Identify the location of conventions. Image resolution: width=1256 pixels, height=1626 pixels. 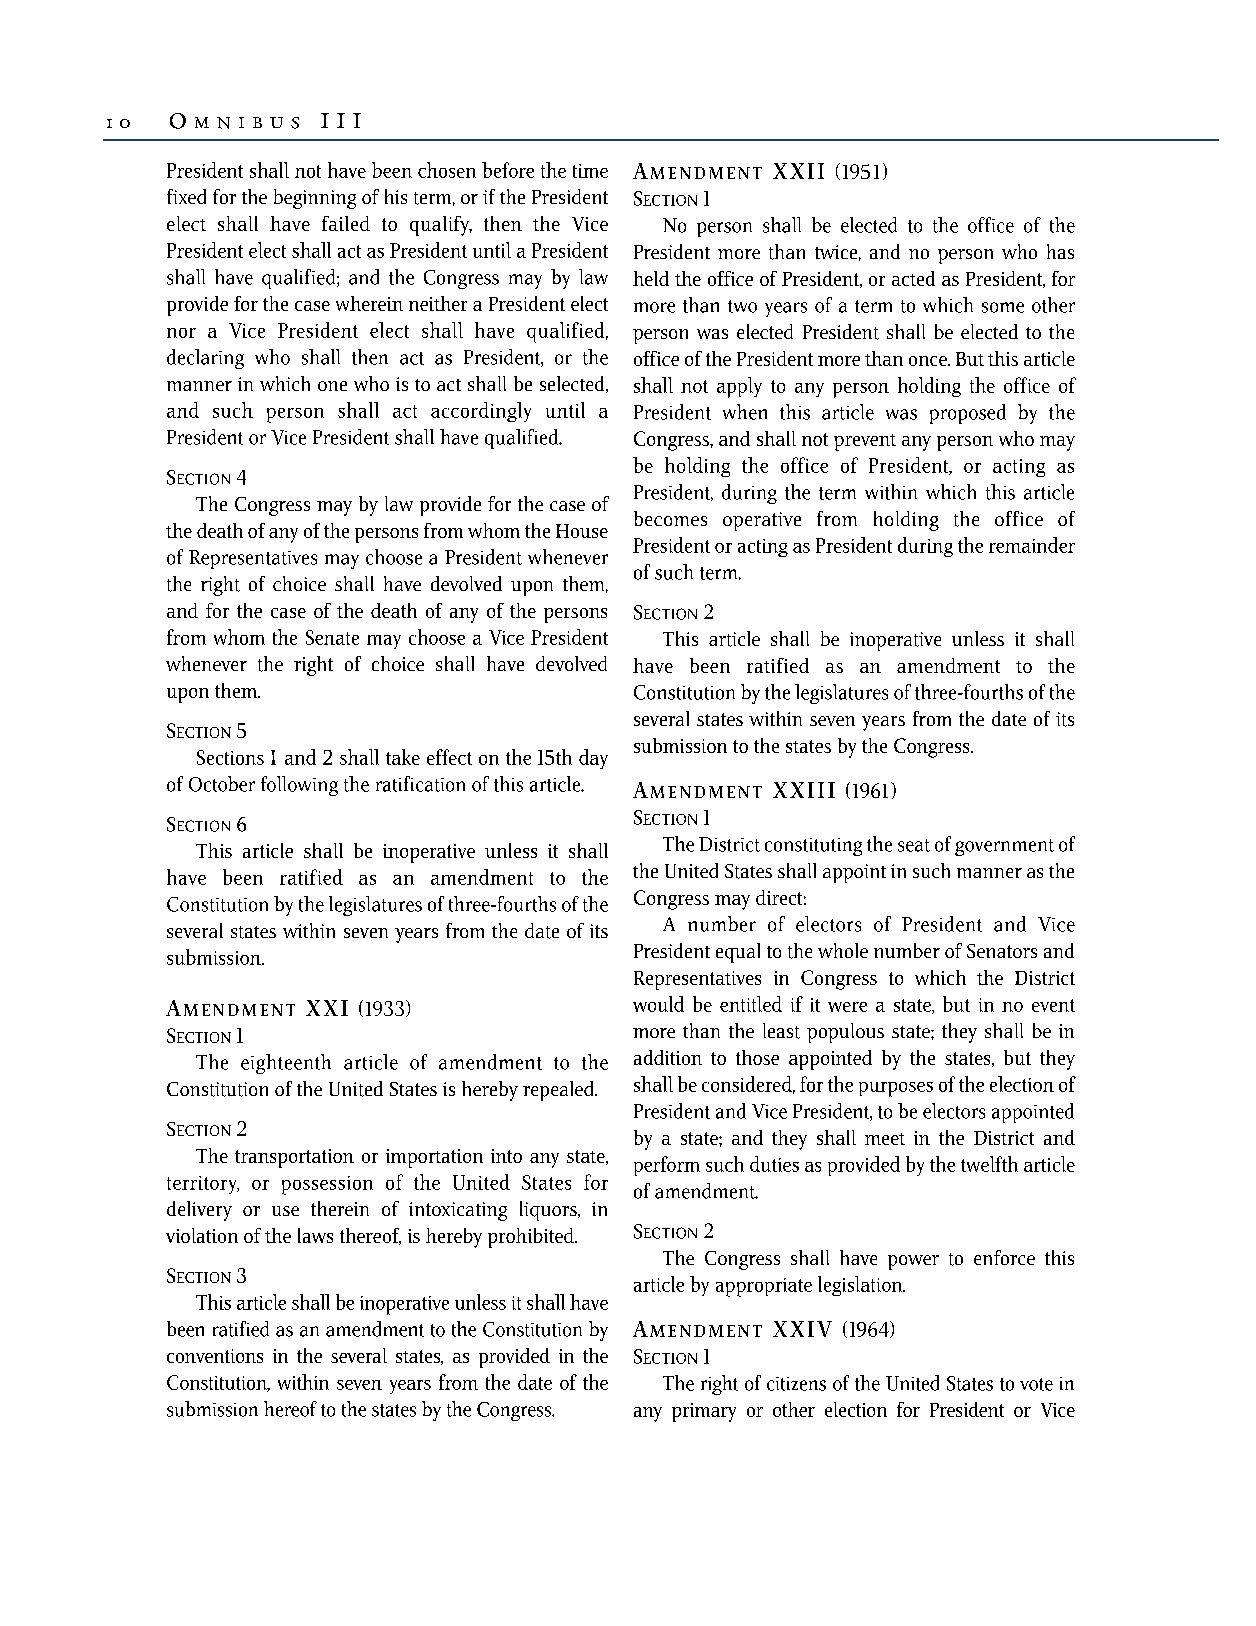
(215, 1356).
